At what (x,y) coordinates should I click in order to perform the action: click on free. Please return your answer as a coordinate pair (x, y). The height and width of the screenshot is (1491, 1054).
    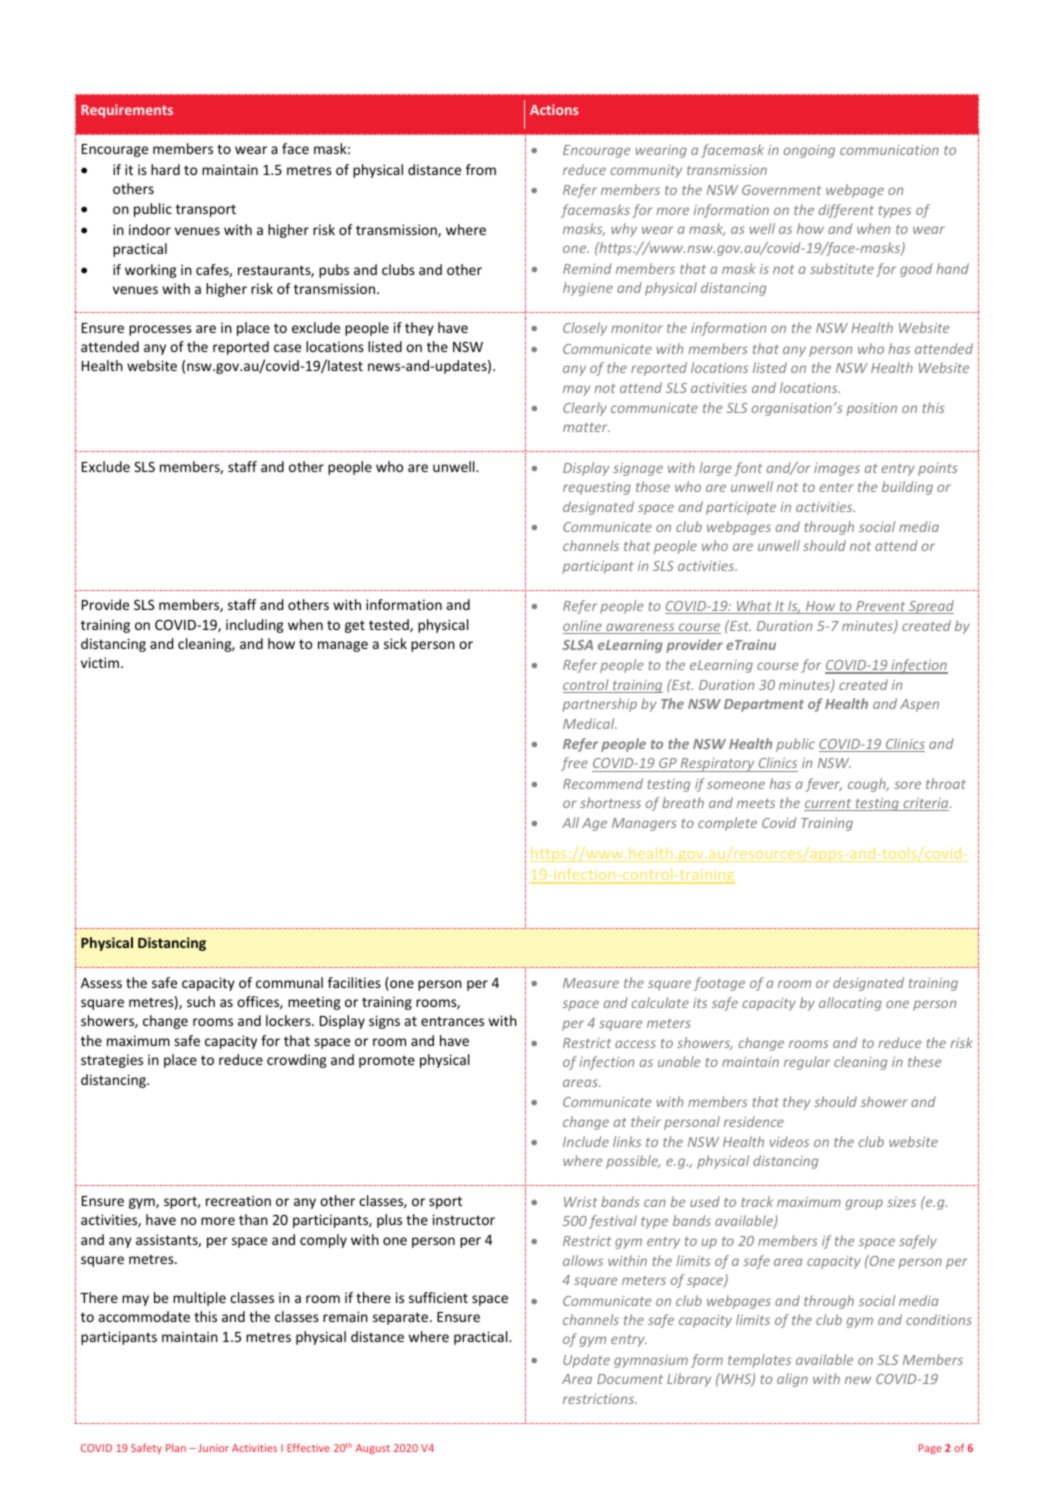
    Looking at the image, I should click on (574, 764).
